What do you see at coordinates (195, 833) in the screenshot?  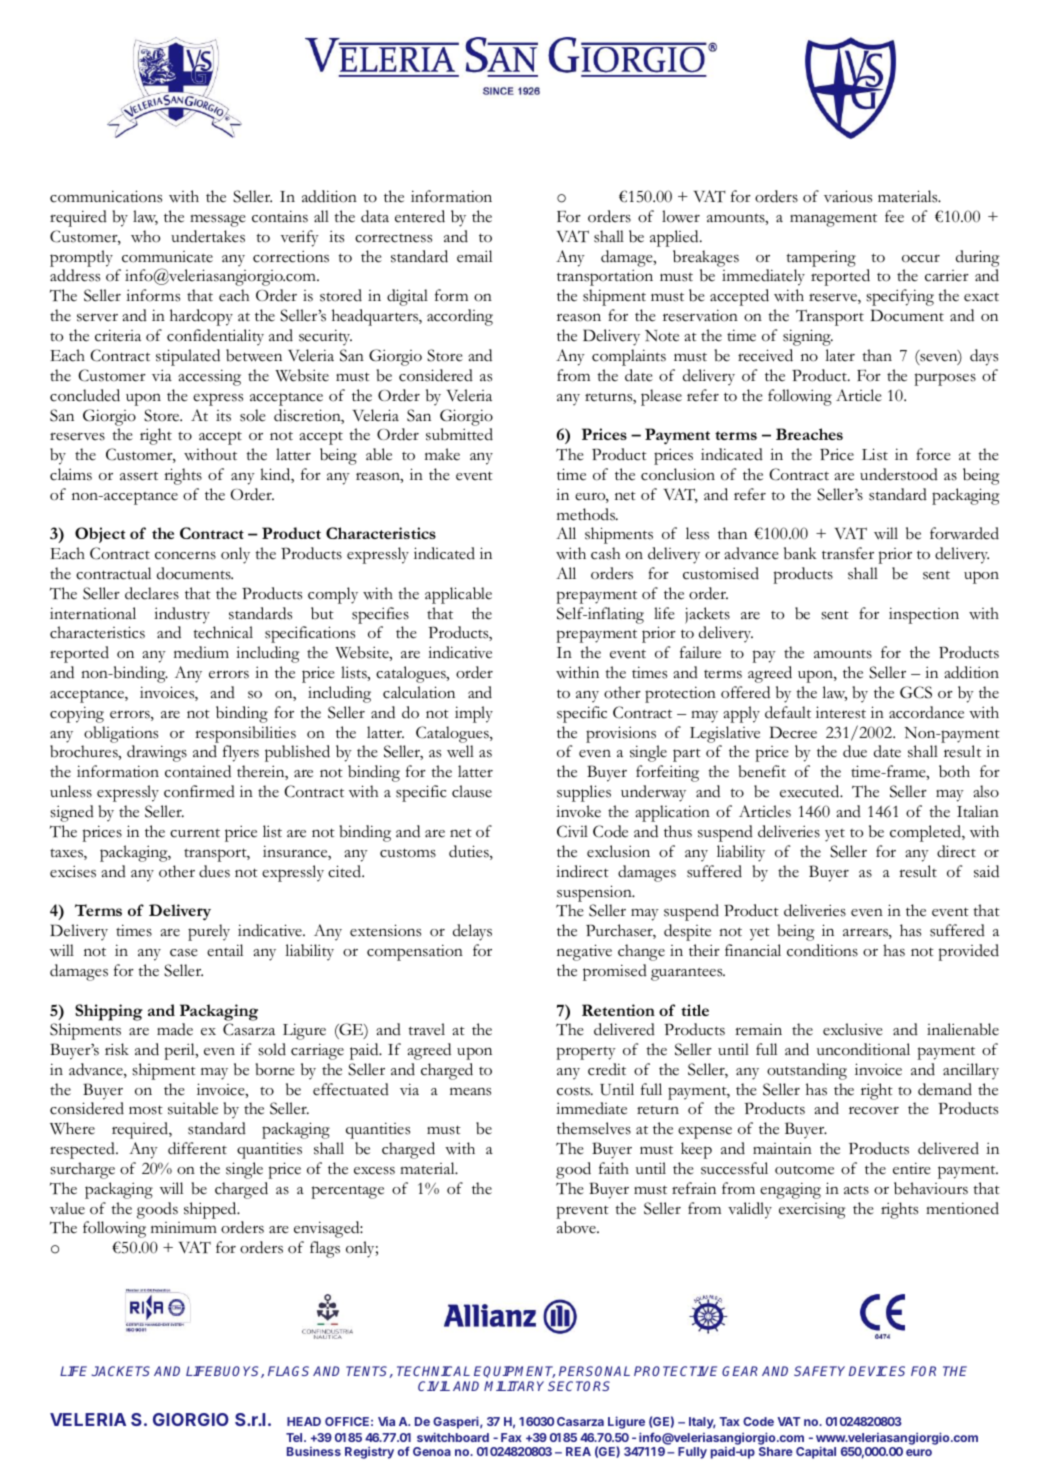 I see `current` at bounding box center [195, 833].
